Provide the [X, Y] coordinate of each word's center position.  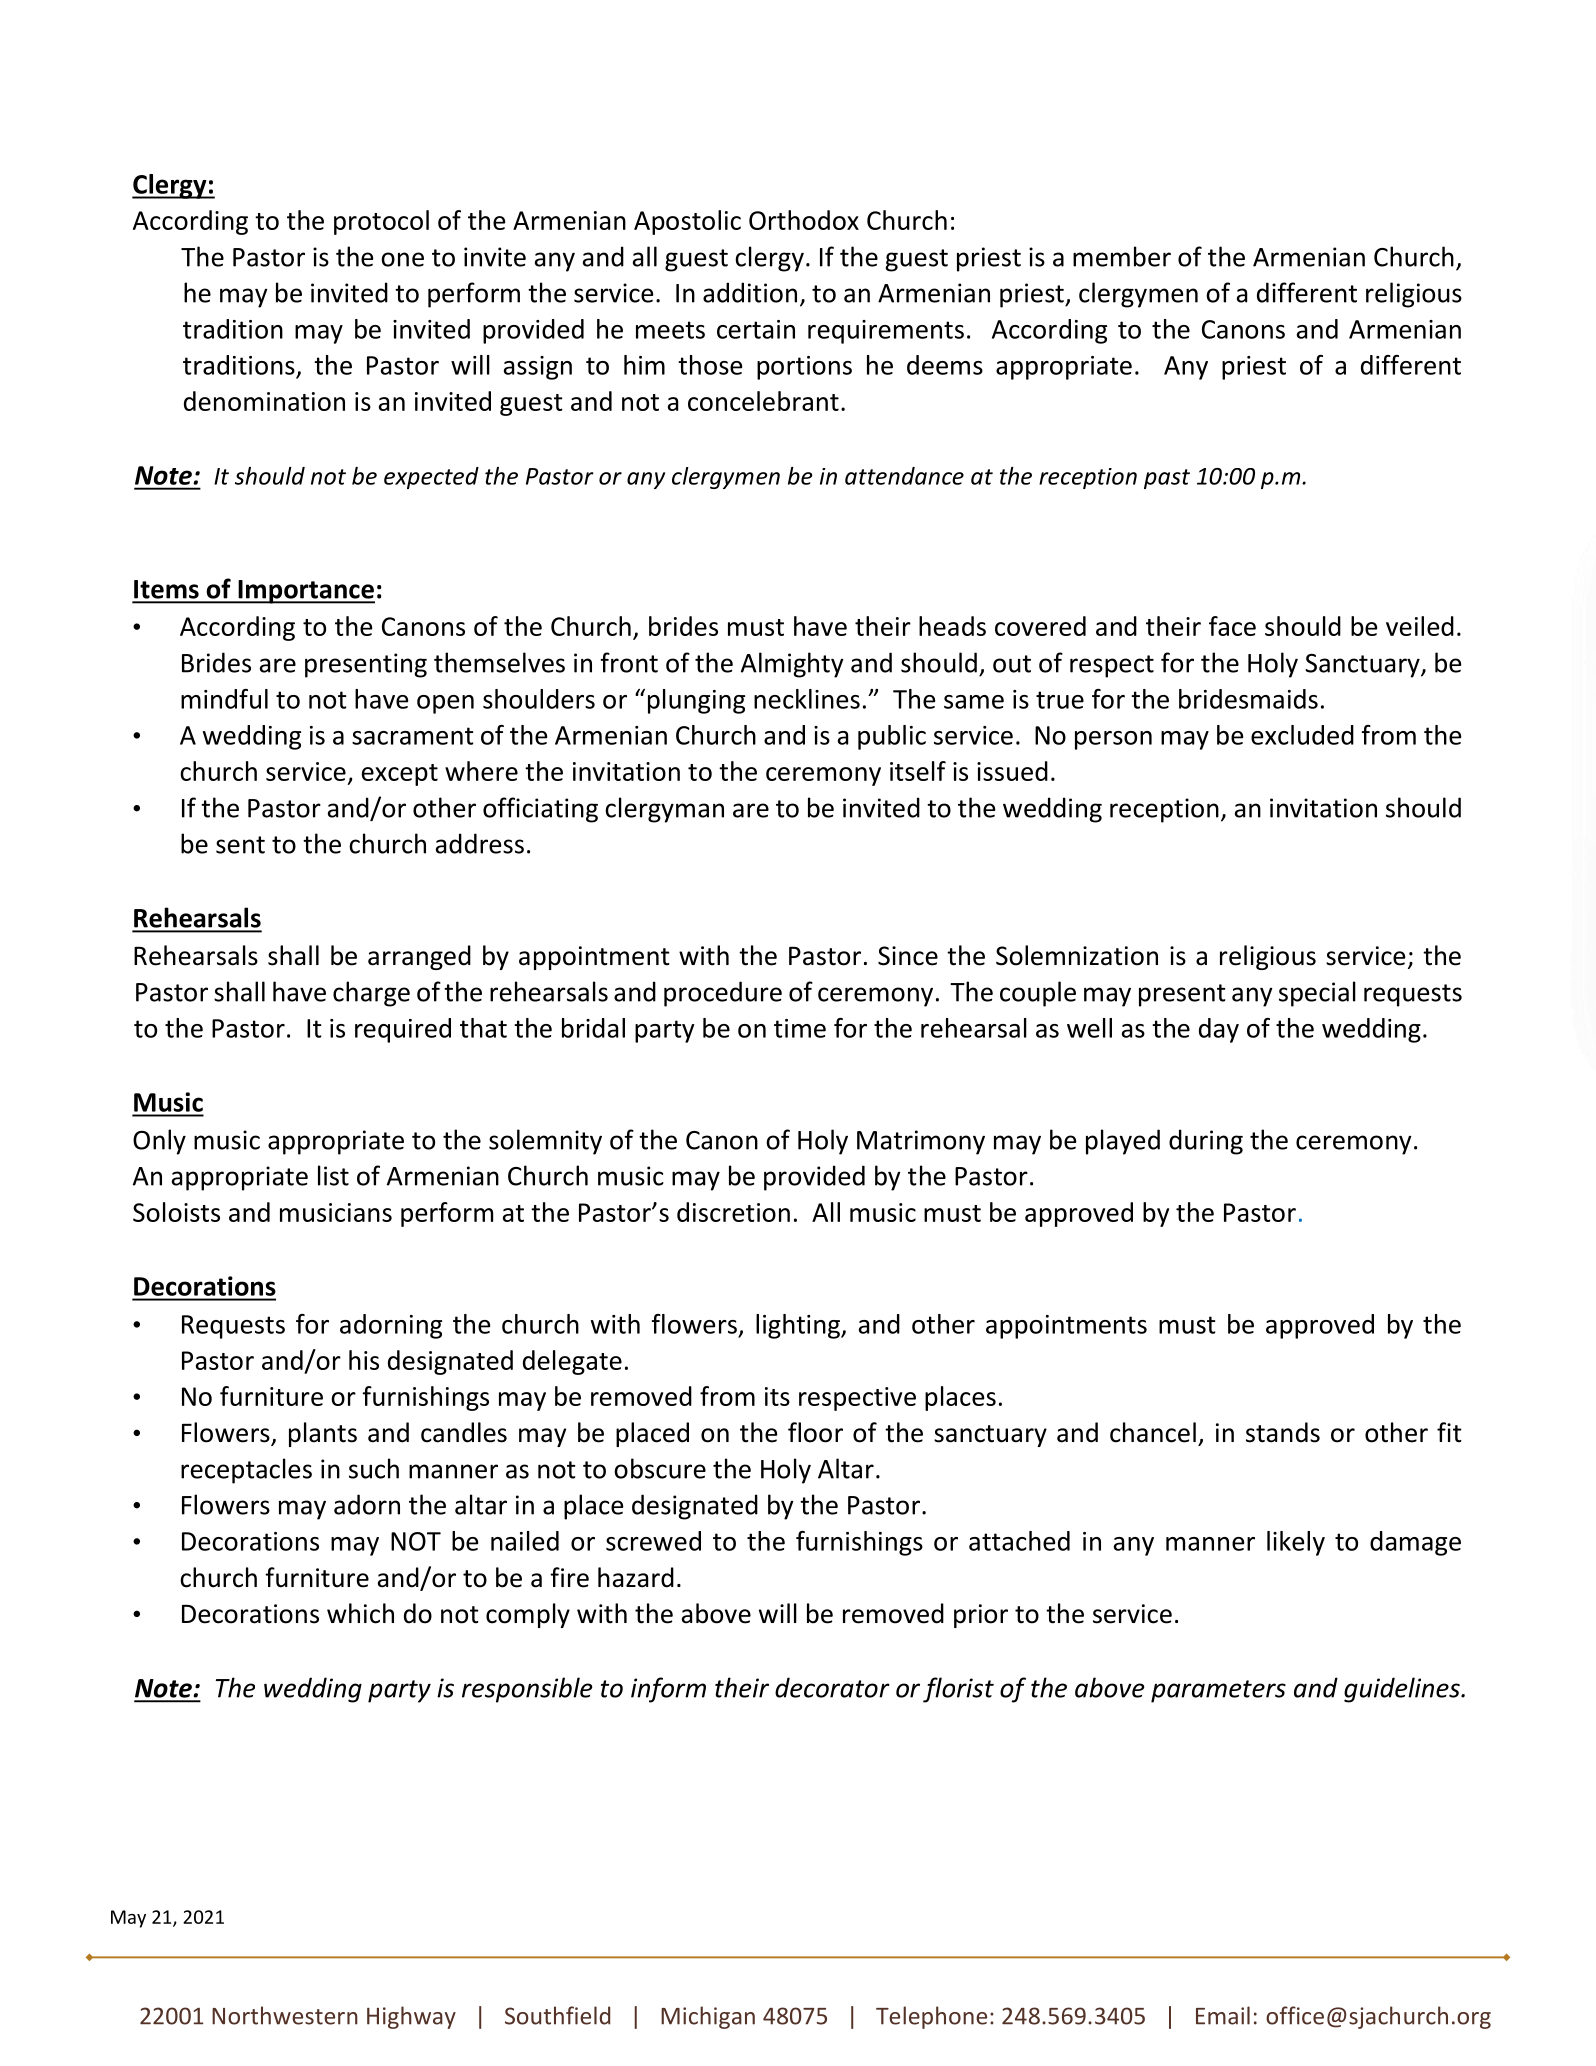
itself [918, 771]
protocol [381, 222]
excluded [1302, 735]
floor [815, 1432]
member [1122, 256]
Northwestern [285, 2015]
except [400, 775]
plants [323, 1434]
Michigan [708, 2017]
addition [750, 292]
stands [1283, 1432]
